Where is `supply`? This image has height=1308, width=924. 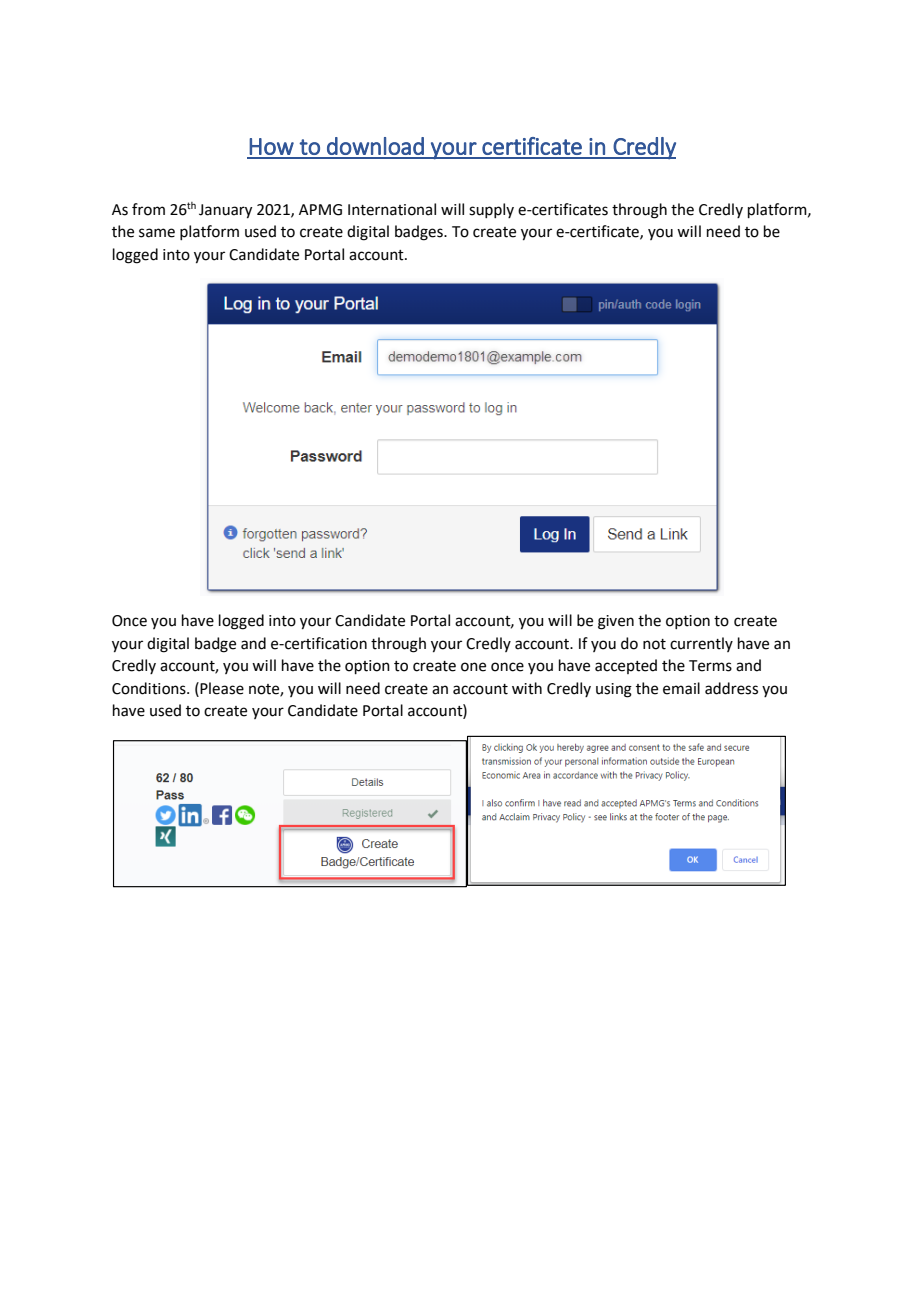 supply is located at coordinates (491, 210).
